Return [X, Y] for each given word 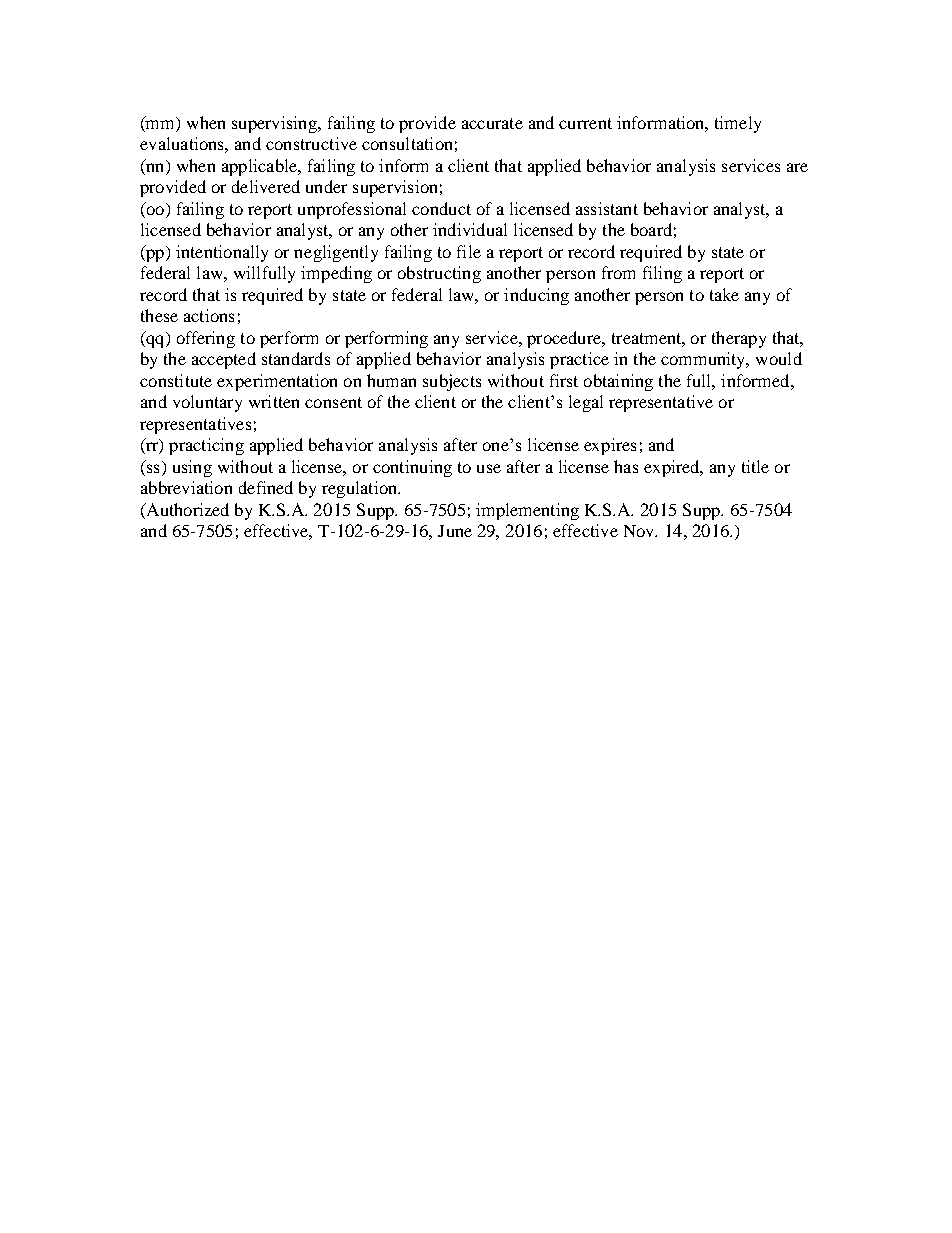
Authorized [186, 509]
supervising [275, 124]
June [455, 531]
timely [738, 124]
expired [673, 468]
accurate [492, 123]
